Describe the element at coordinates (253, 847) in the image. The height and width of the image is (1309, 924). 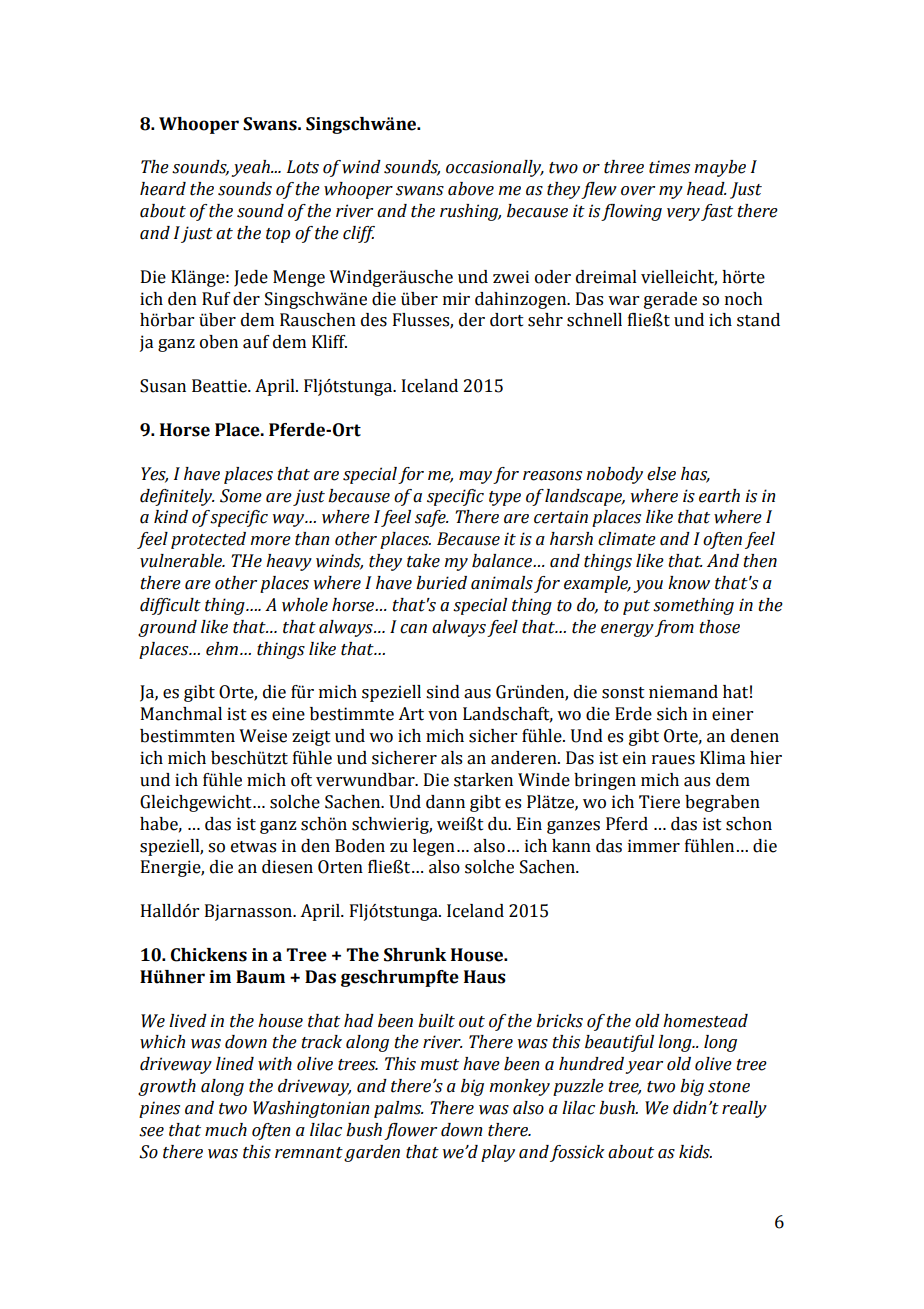
I see `etwas` at that location.
